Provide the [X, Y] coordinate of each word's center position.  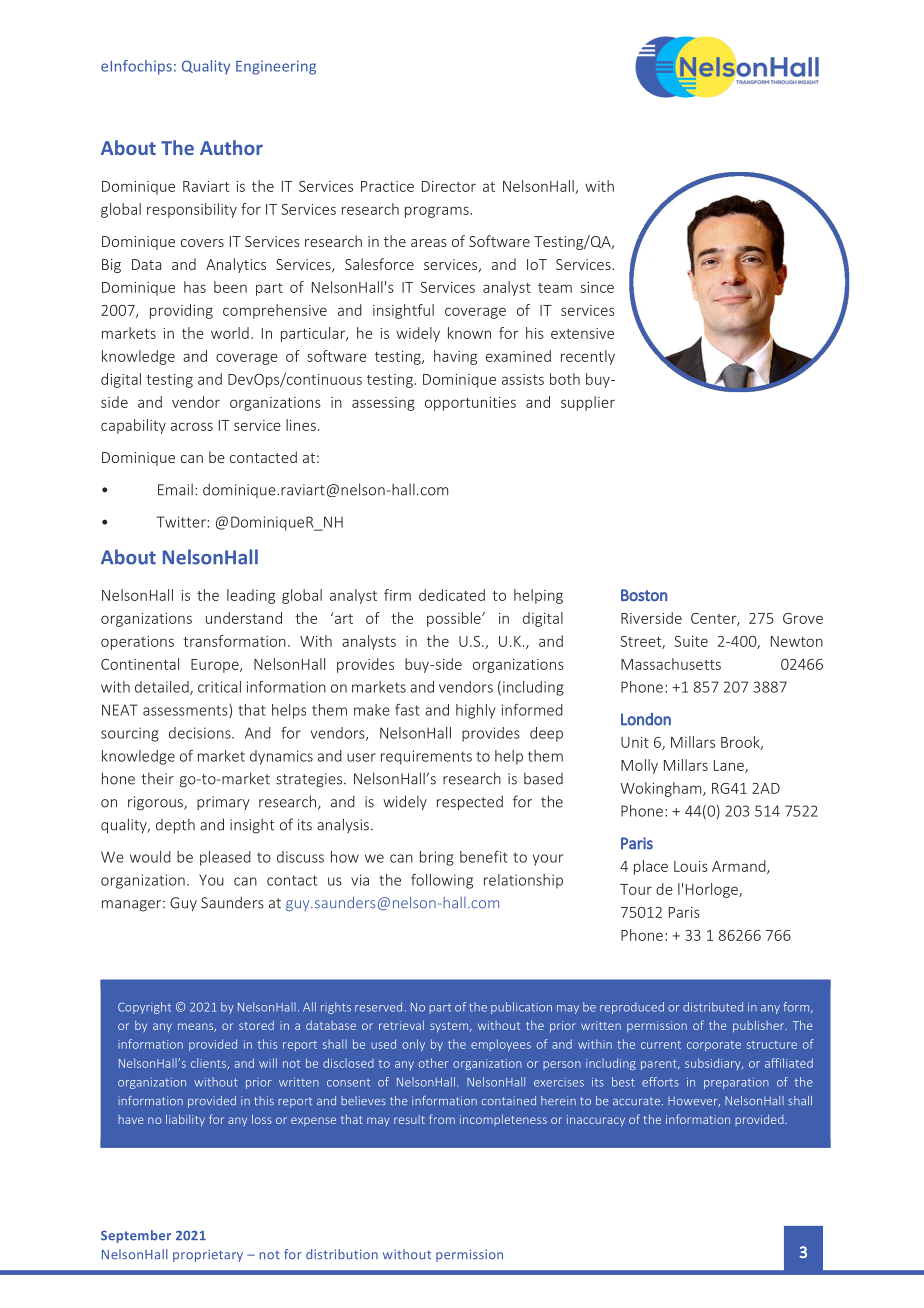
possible [455, 619]
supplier [588, 403]
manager [133, 906]
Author [231, 147]
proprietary [208, 1255]
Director [449, 186]
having [455, 357]
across [192, 426]
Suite [691, 641]
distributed [713, 1007]
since [597, 287]
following [442, 881]
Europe [216, 666]
